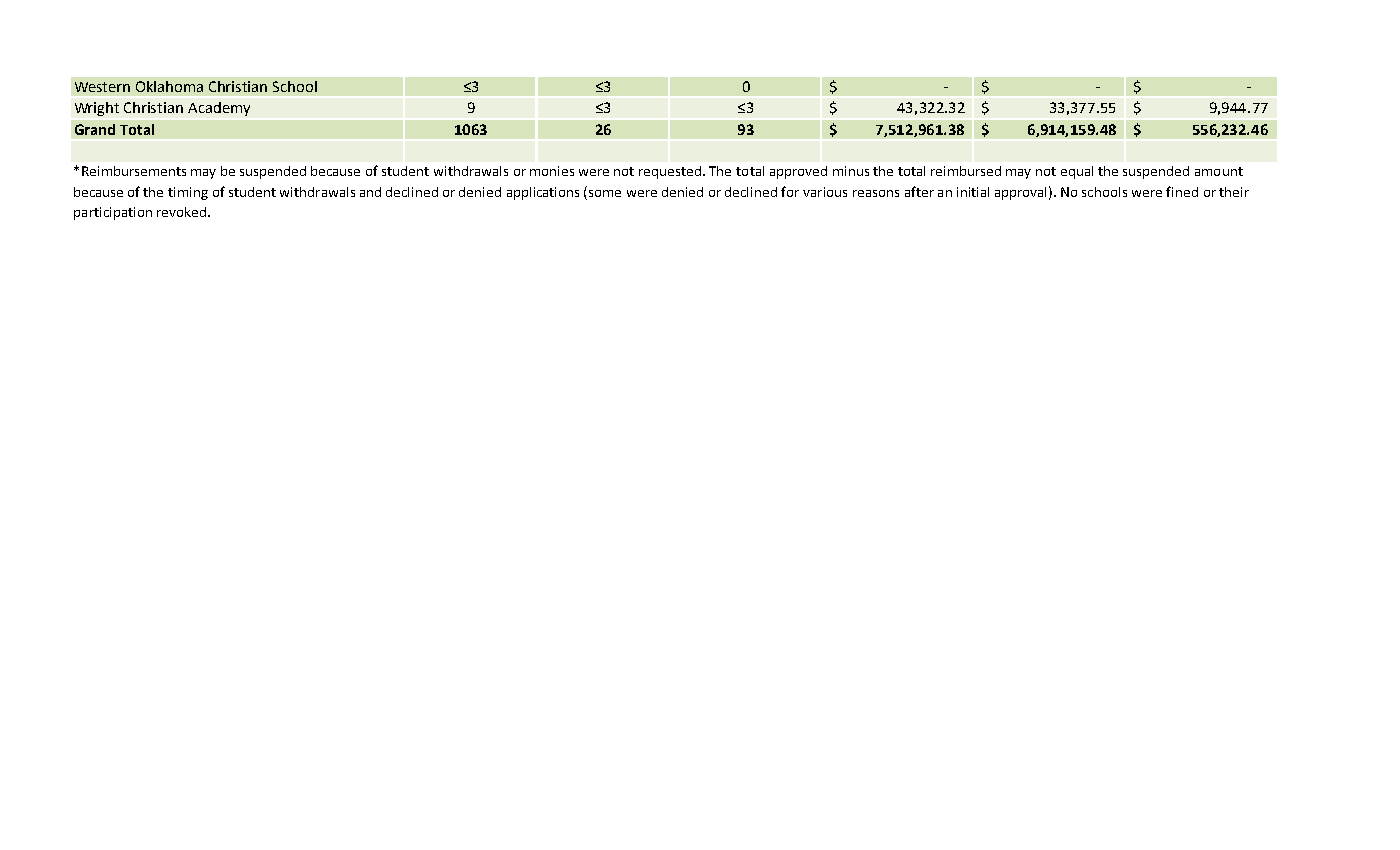  I want to click on requested, so click(671, 172).
